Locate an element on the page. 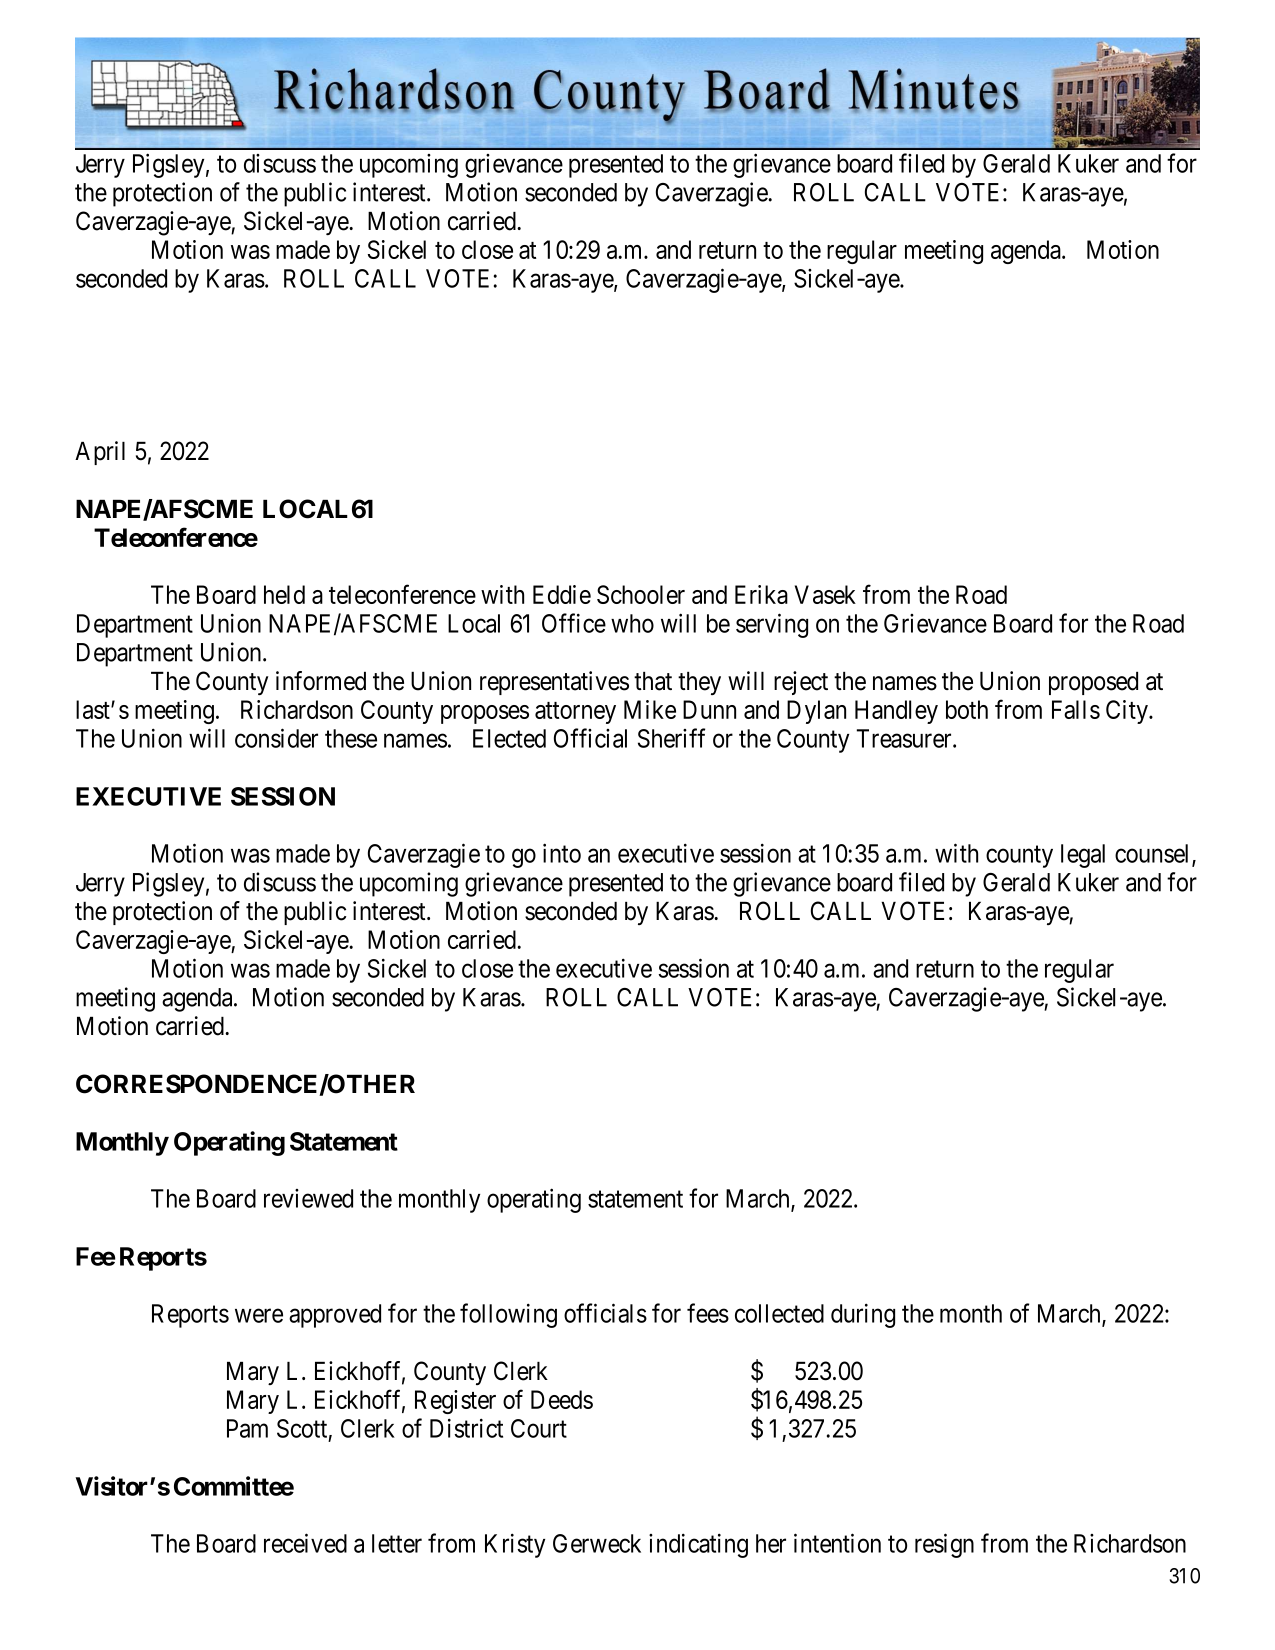 This document has width=1275, height=1650. resign is located at coordinates (944, 1545).
